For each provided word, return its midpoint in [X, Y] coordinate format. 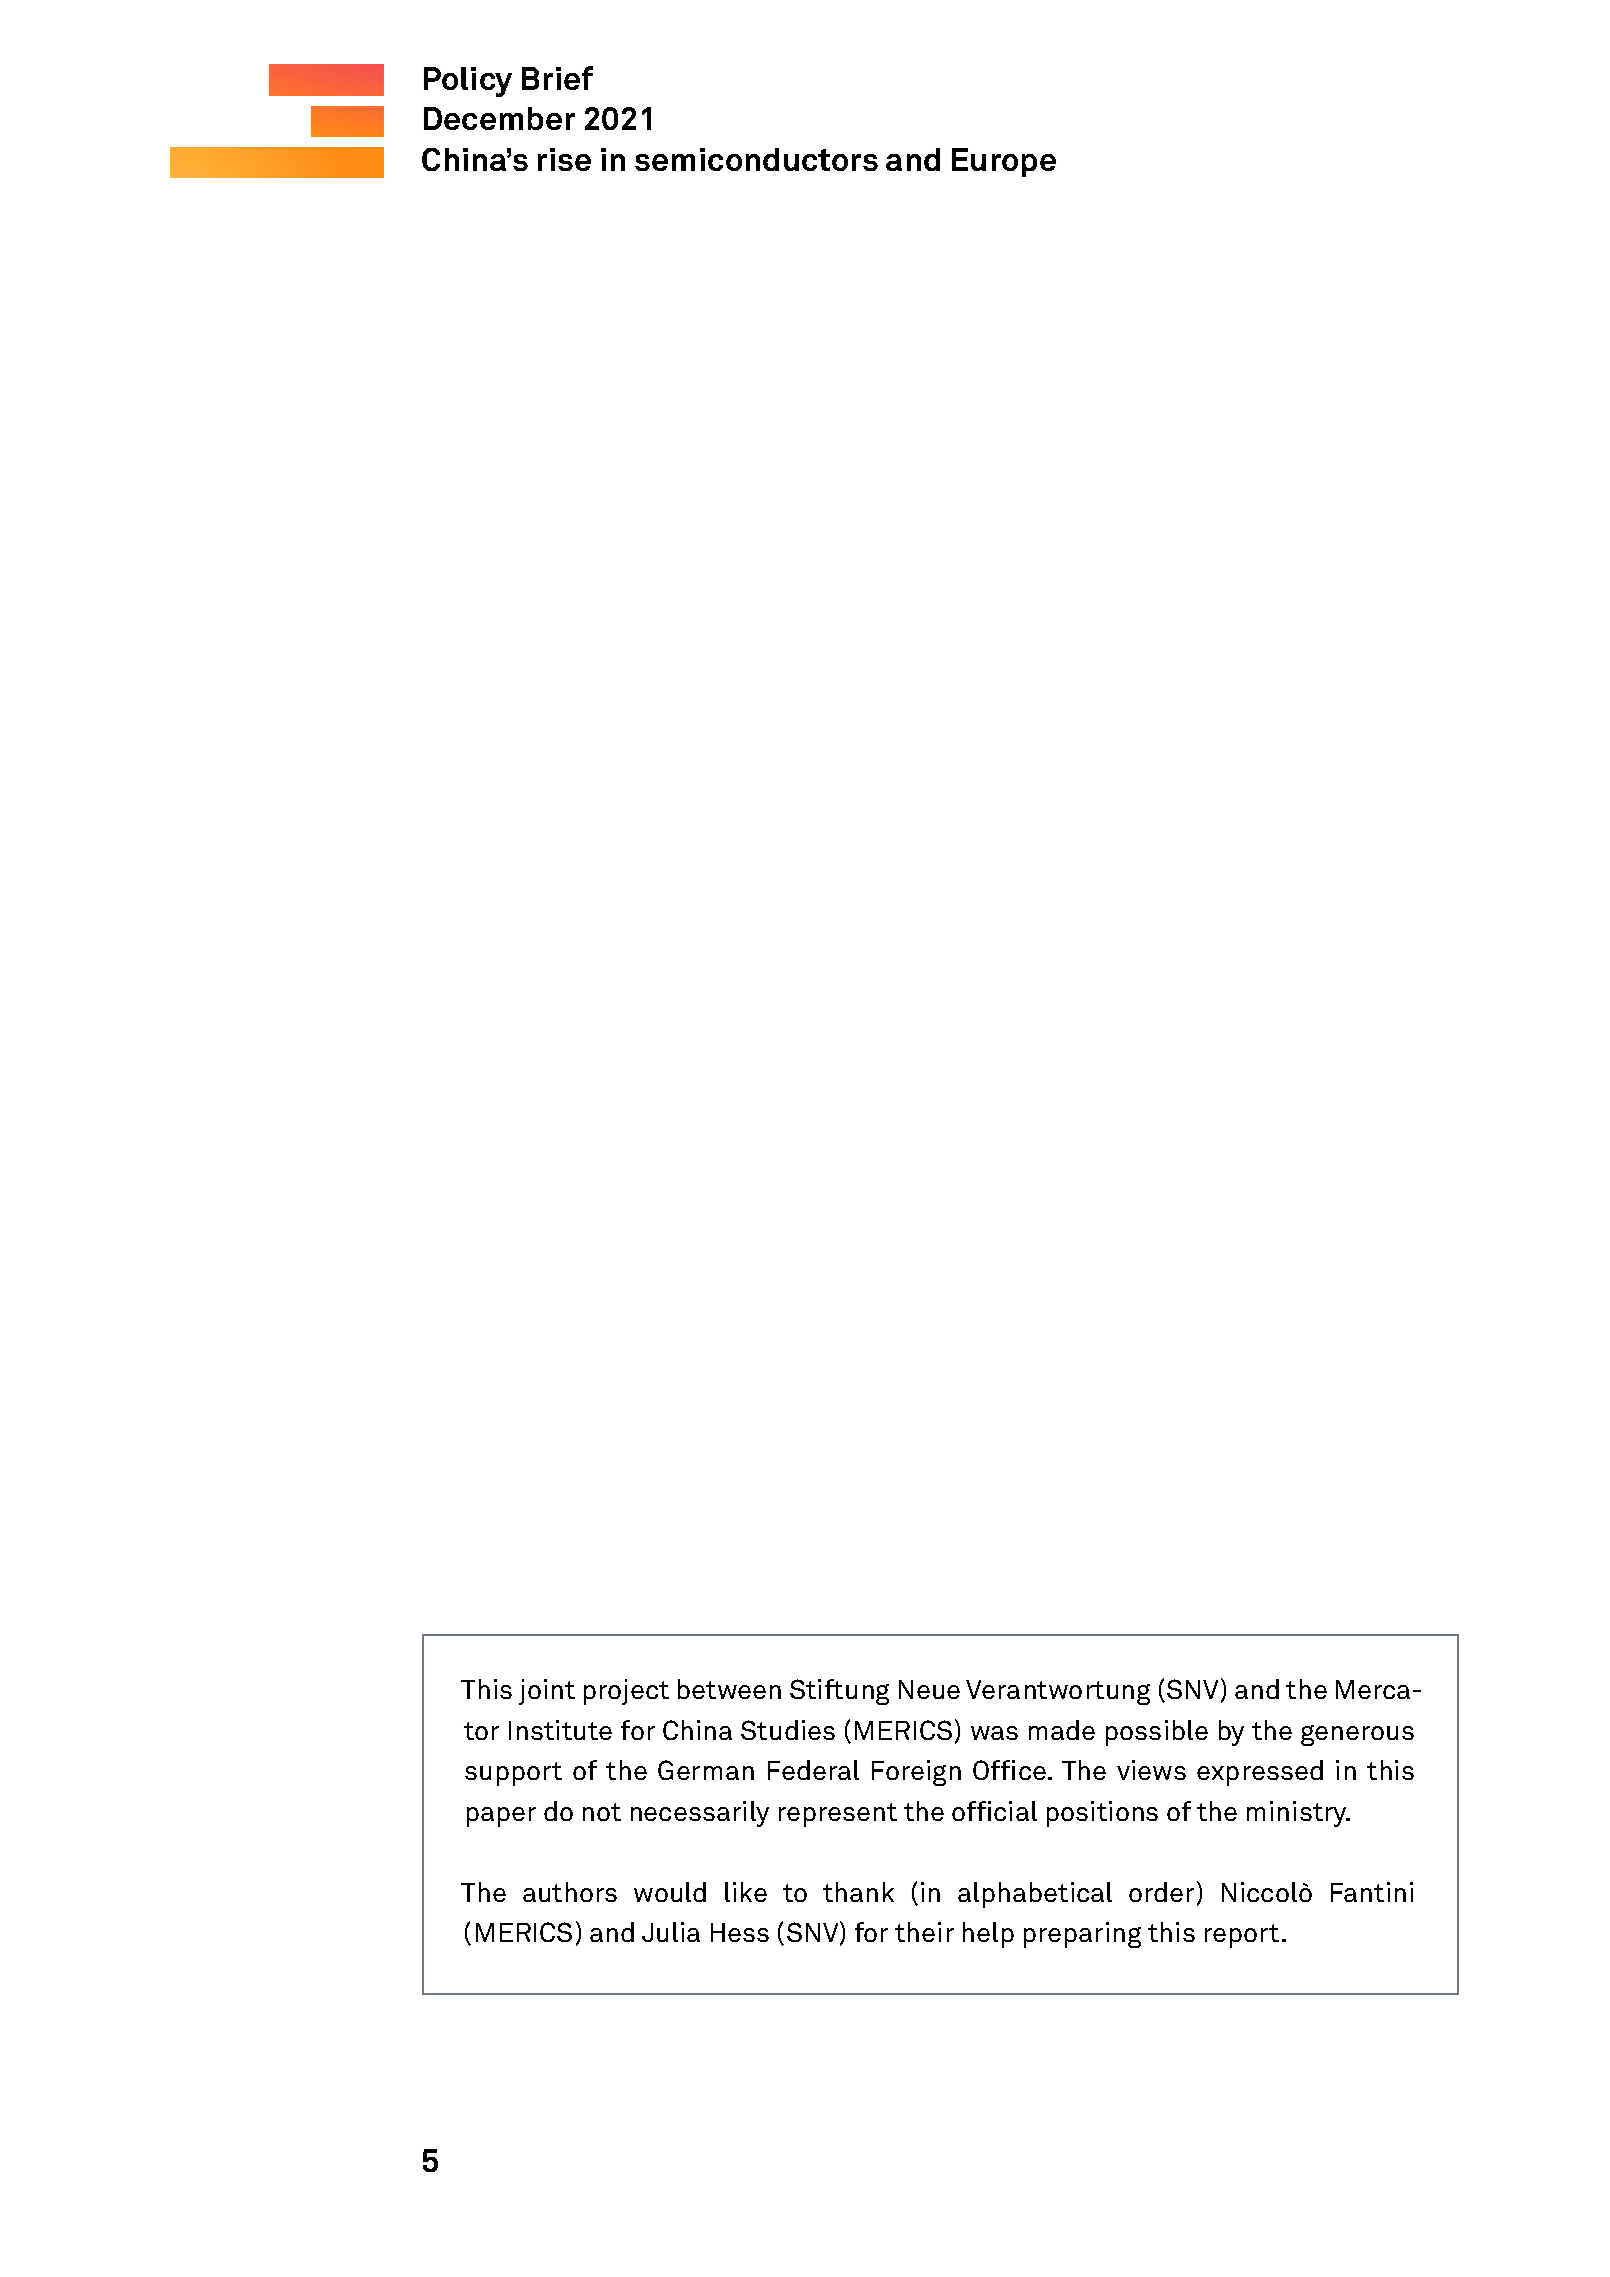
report [1242, 1936]
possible [1157, 1733]
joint [547, 1692]
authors [570, 1892]
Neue [929, 1689]
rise [564, 159]
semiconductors [756, 159]
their [924, 1932]
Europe [1004, 162]
